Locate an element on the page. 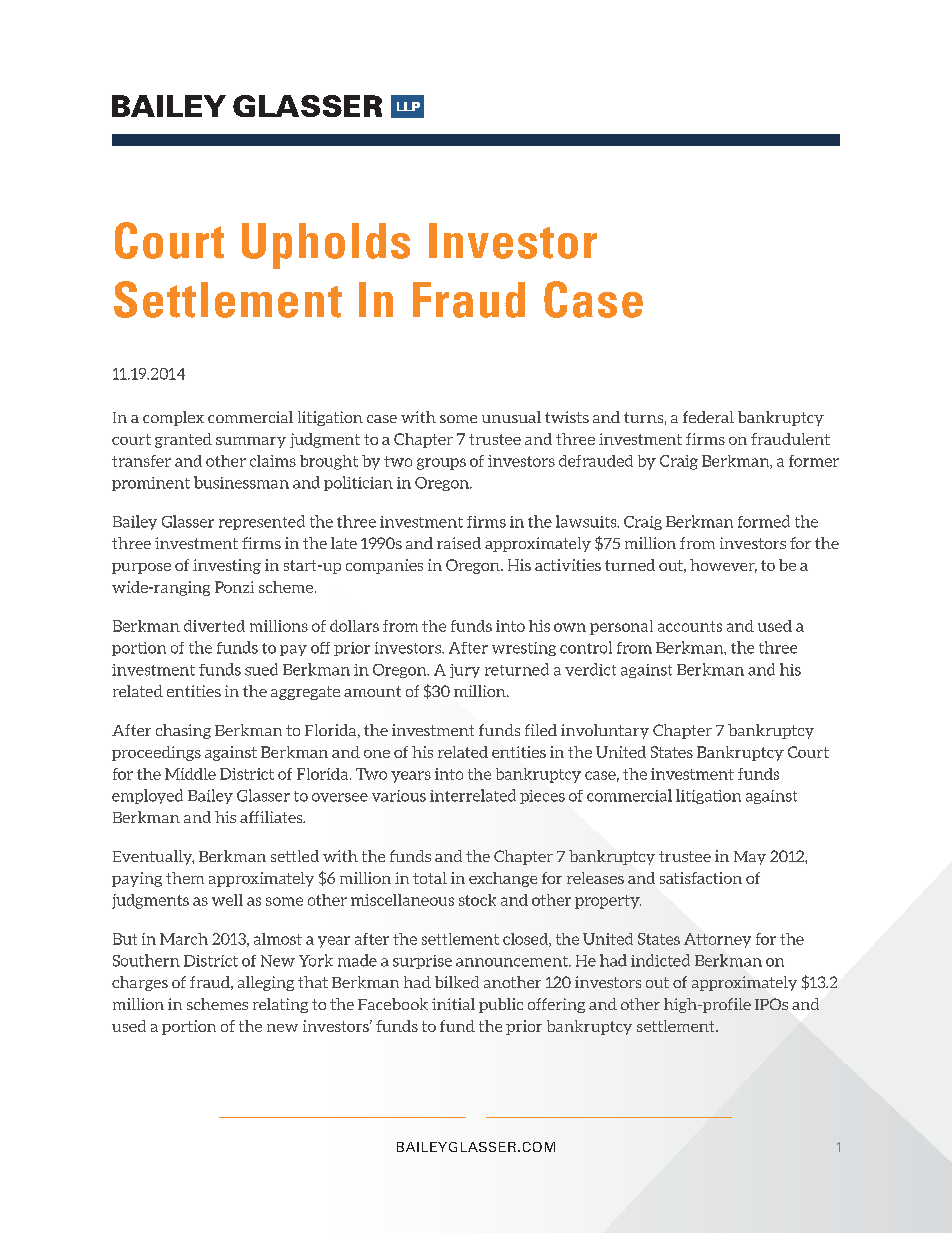  accounts is located at coordinates (690, 626).
